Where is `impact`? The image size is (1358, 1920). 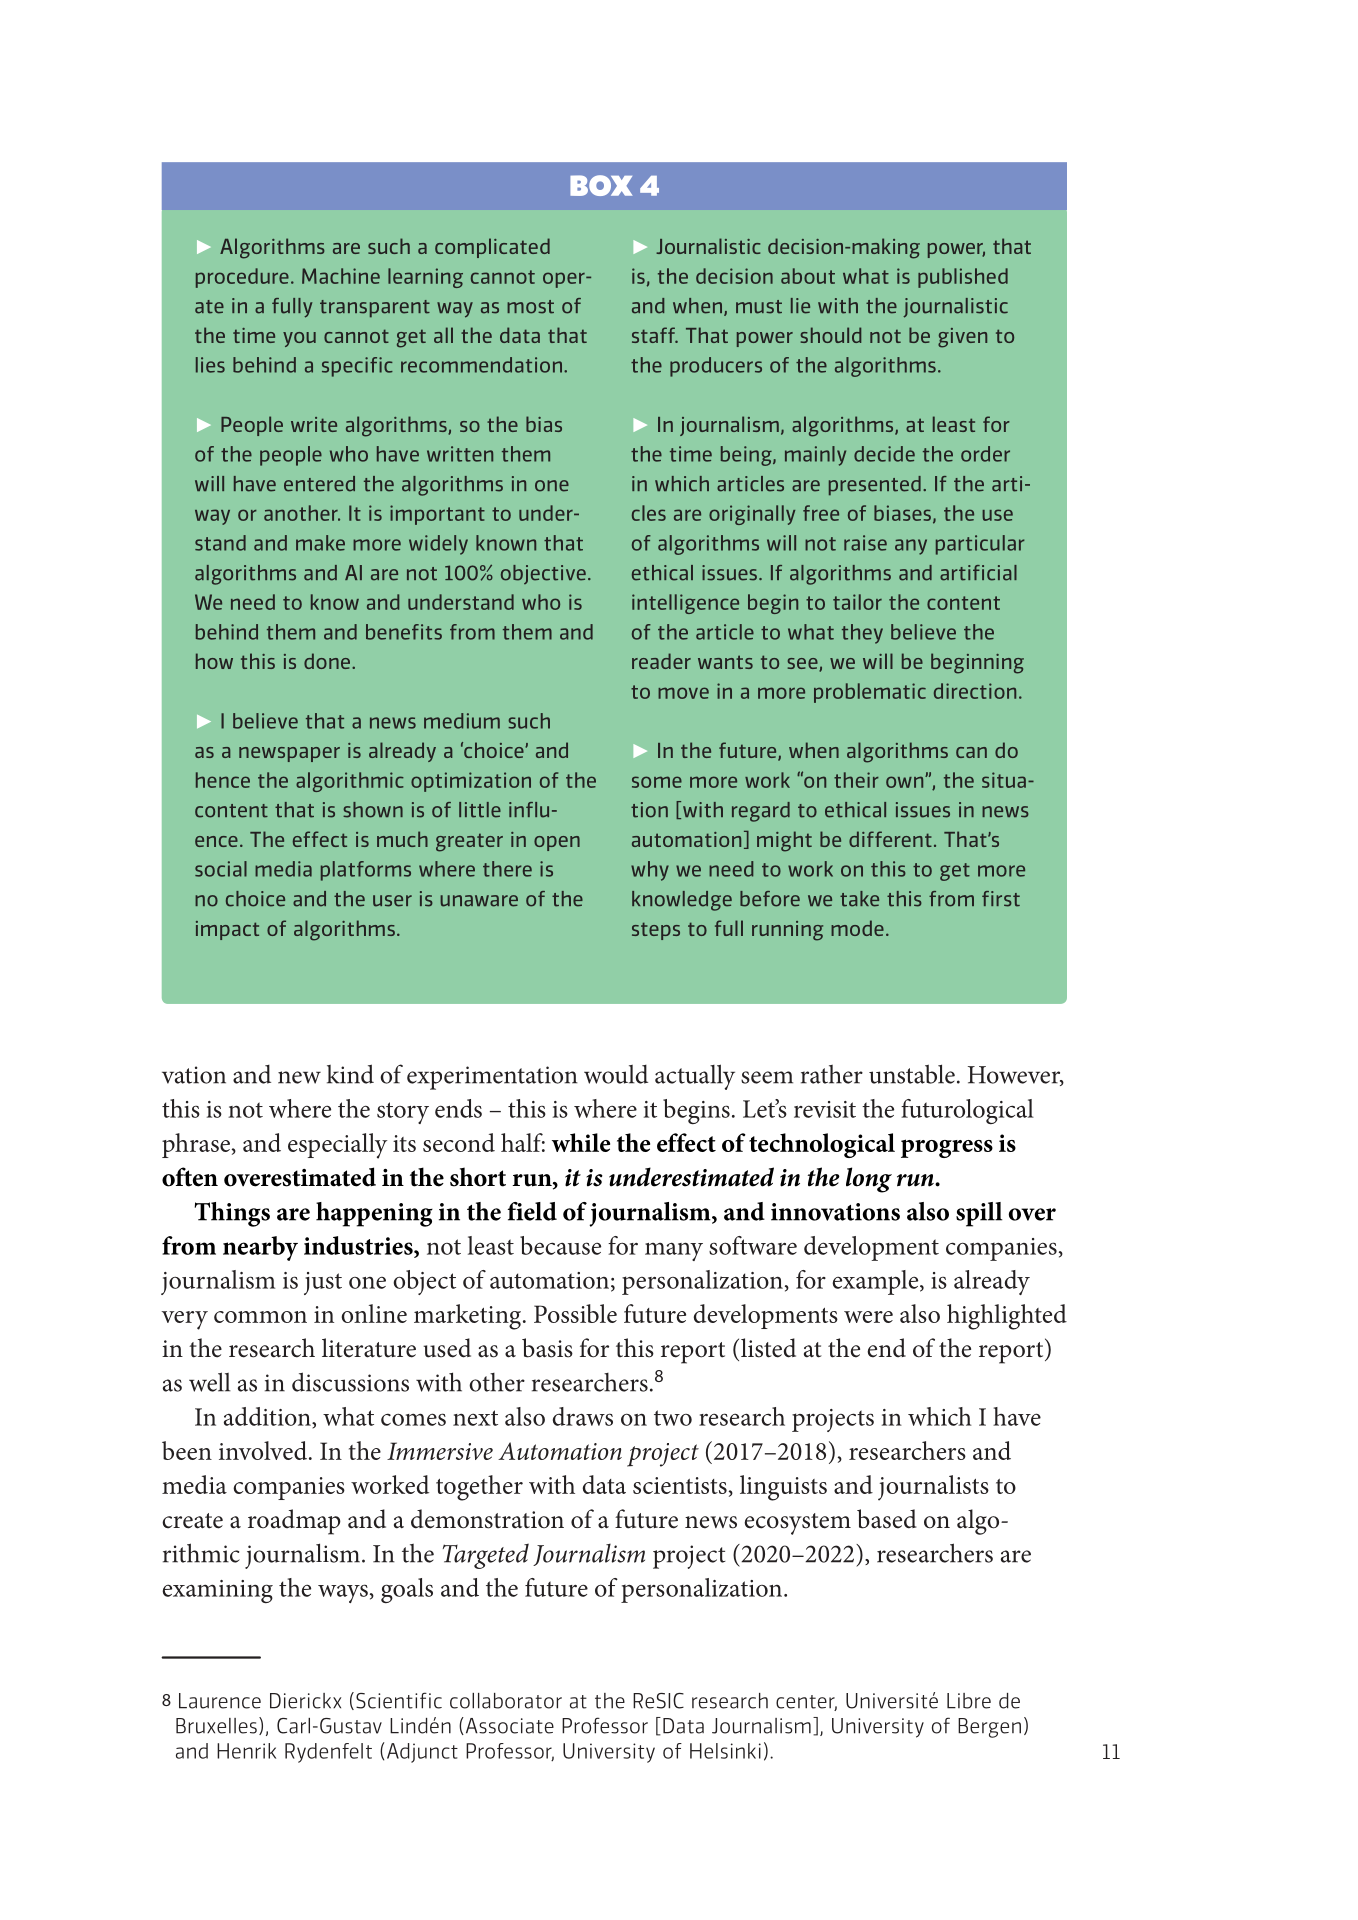
impact is located at coordinates (227, 930).
